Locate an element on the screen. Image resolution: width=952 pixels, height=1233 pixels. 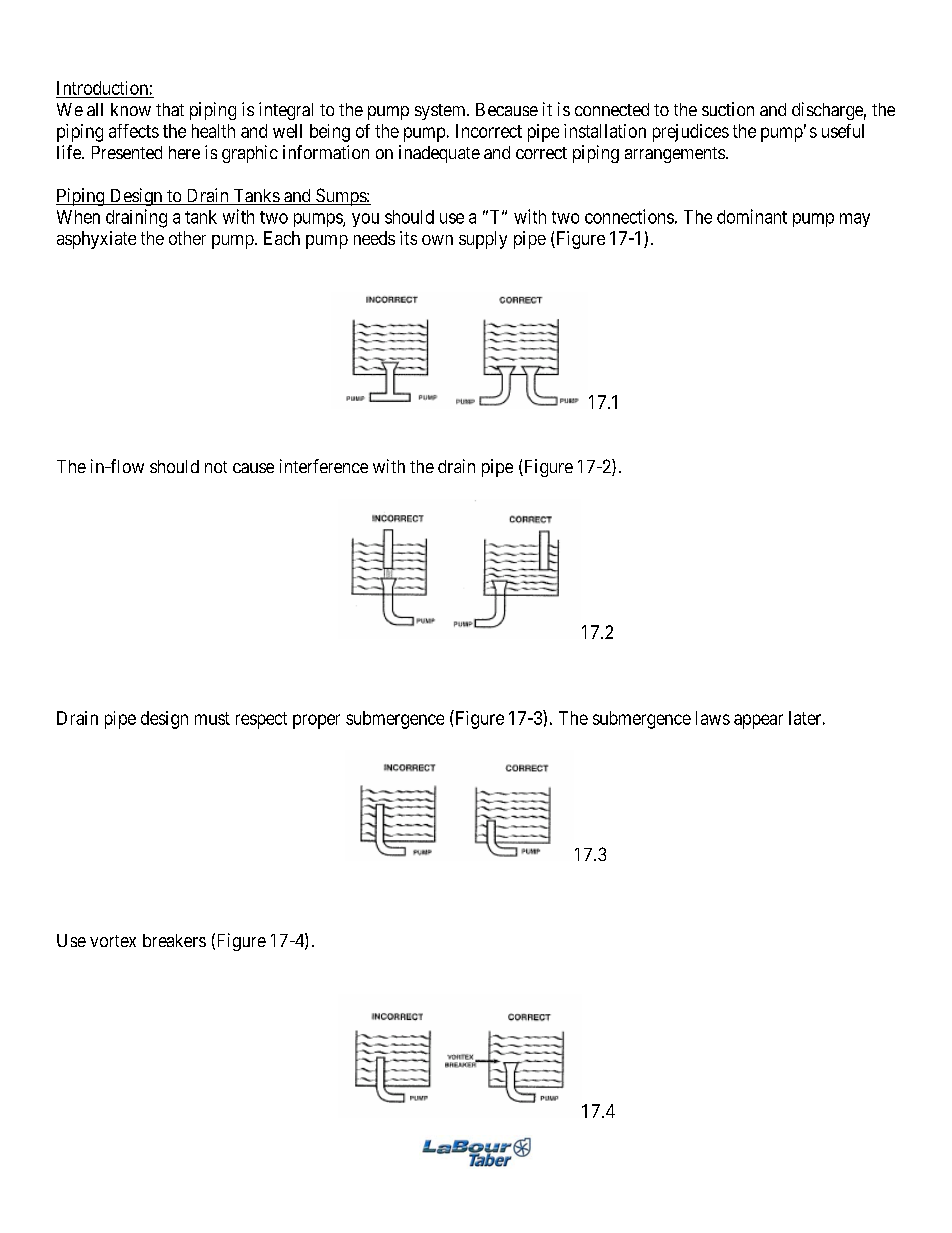
breakers is located at coordinates (174, 940).
